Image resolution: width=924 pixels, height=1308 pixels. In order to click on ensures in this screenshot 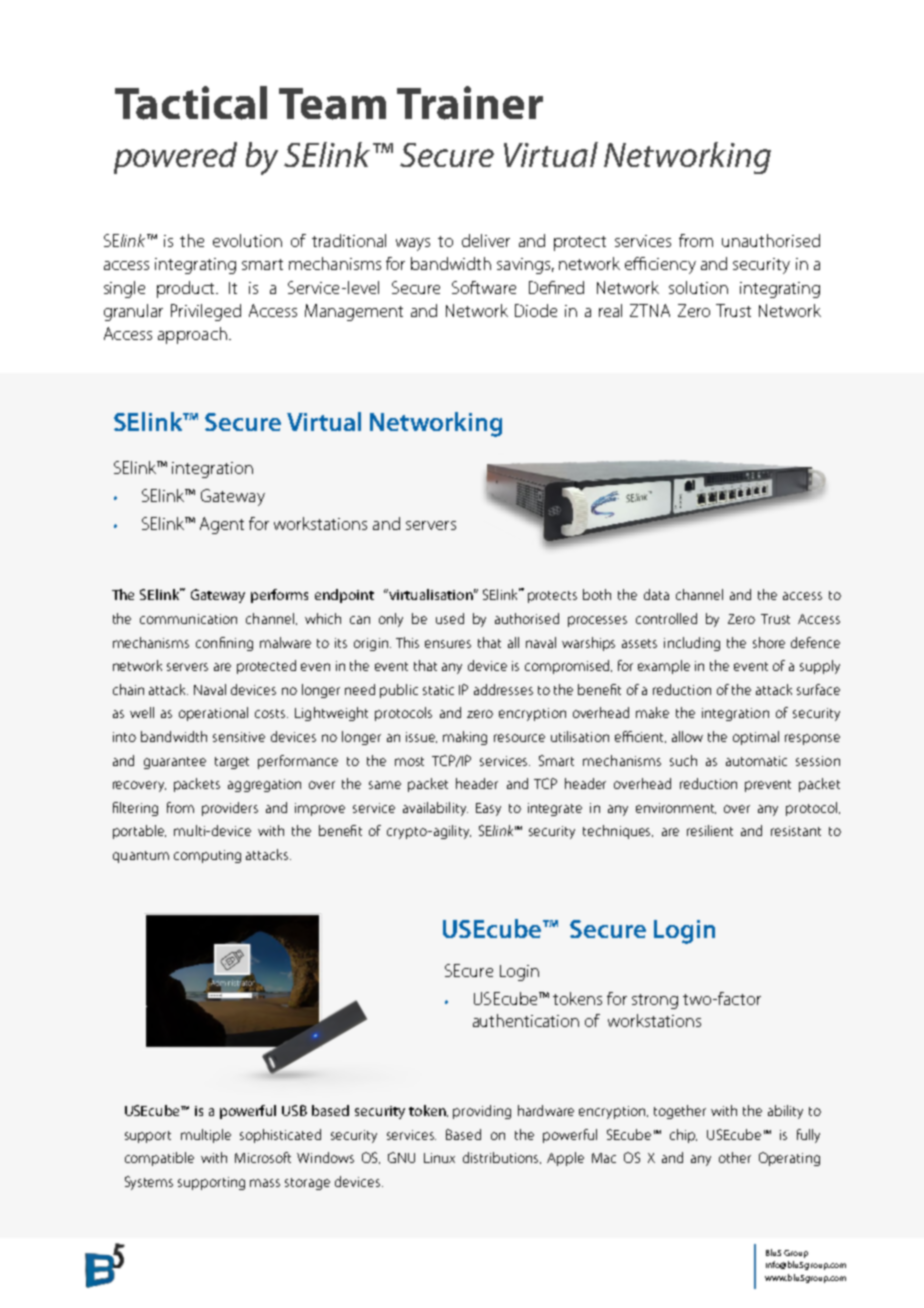, I will do `click(448, 644)`.
